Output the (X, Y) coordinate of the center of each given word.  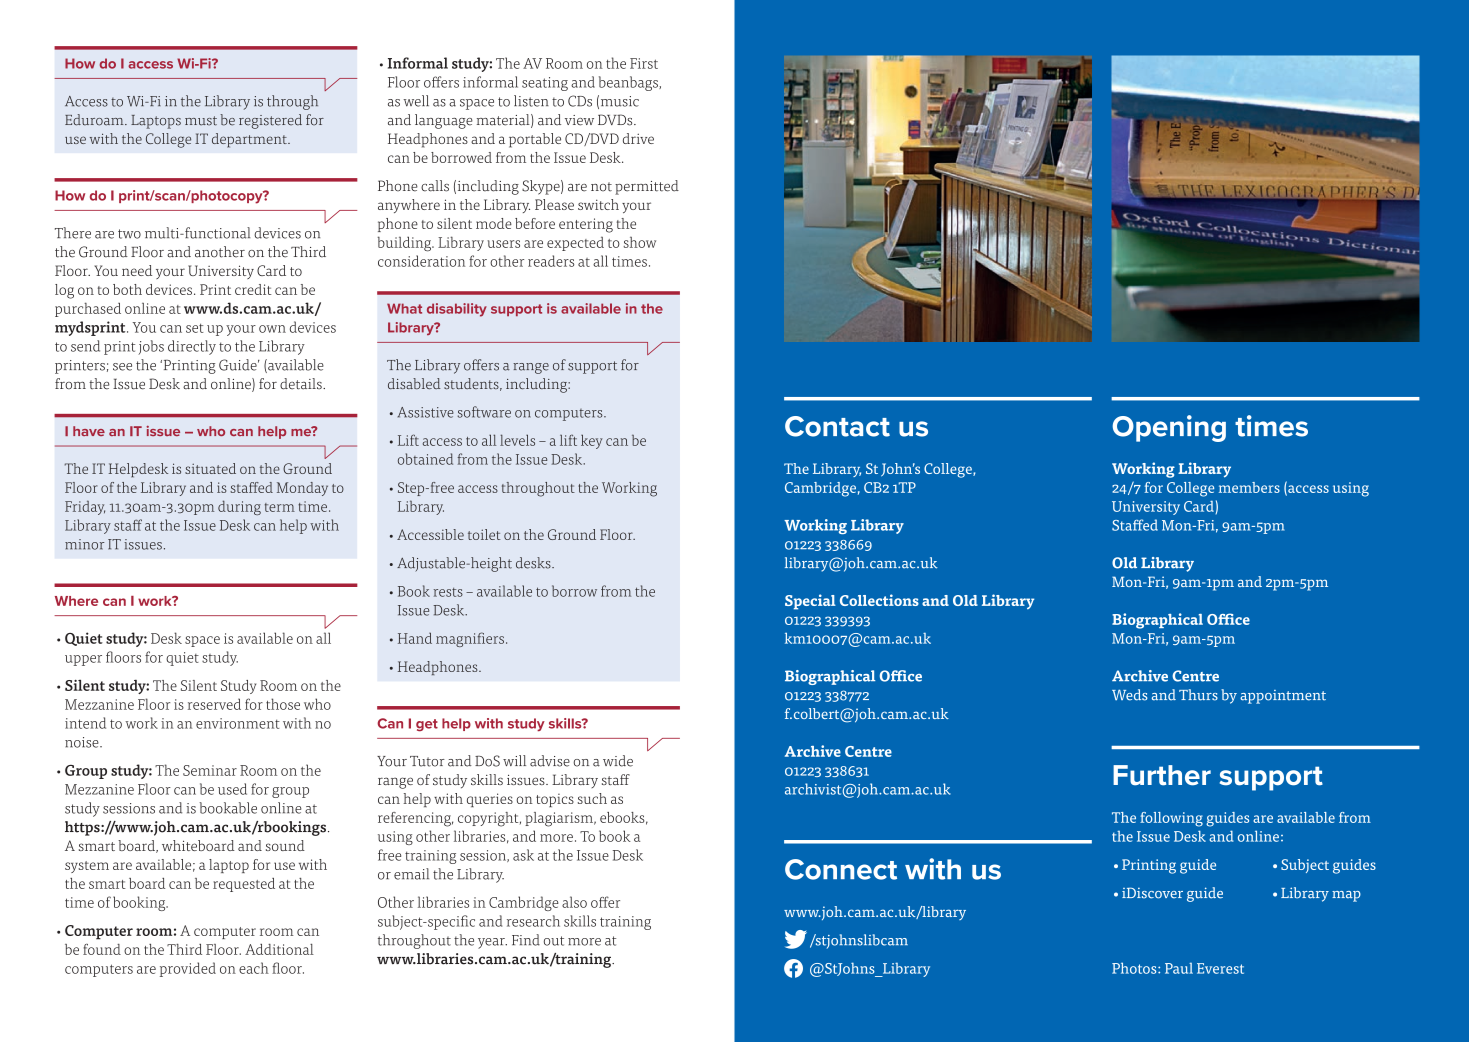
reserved (214, 704)
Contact (837, 426)
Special (810, 602)
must (201, 121)
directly (192, 347)
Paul (1179, 968)
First (644, 63)
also (574, 902)
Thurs (1198, 695)
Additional (279, 949)
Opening (1169, 428)
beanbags (629, 83)
